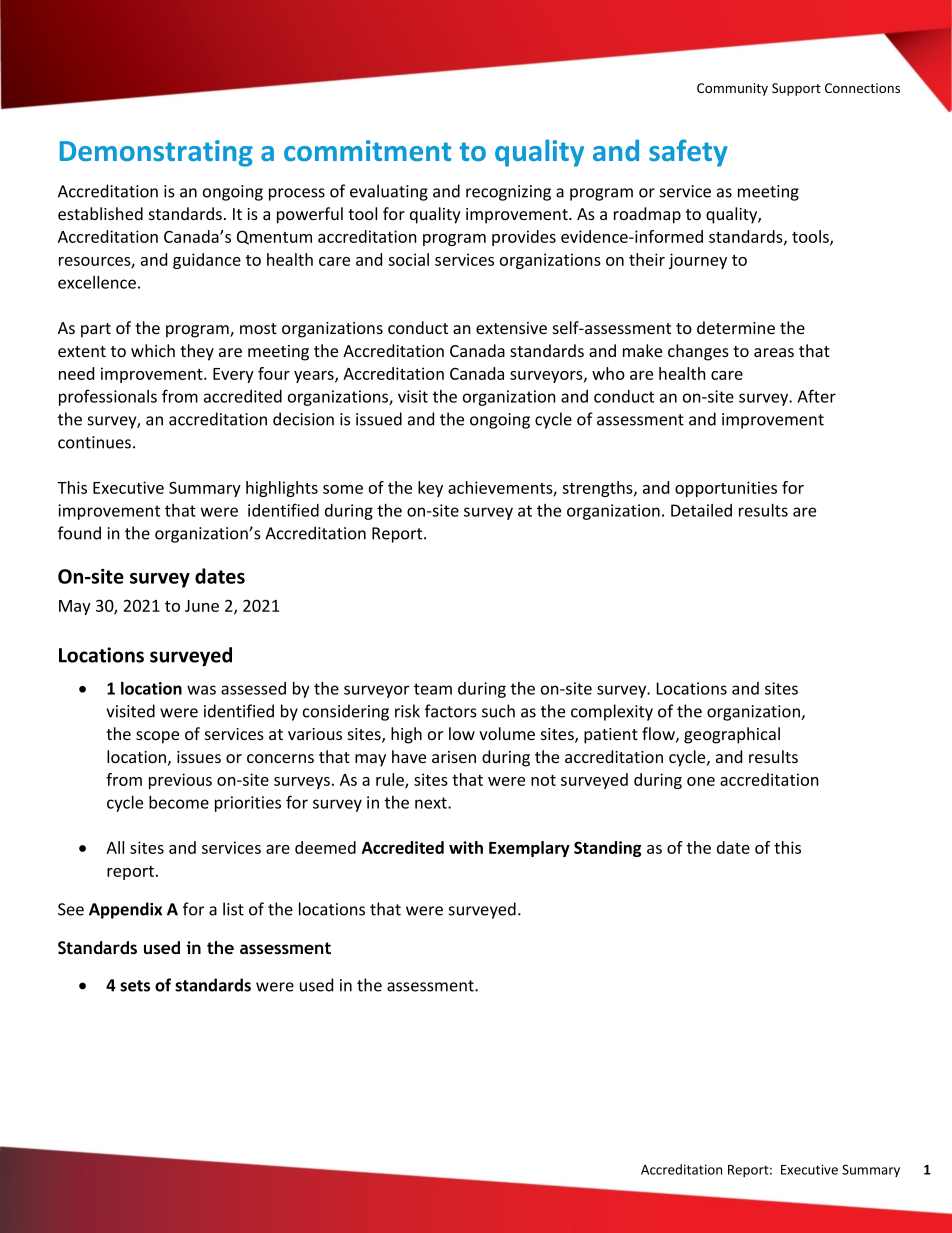 Image resolution: width=952 pixels, height=1233 pixels. What do you see at coordinates (135, 986) in the image?
I see `sets` at bounding box center [135, 986].
